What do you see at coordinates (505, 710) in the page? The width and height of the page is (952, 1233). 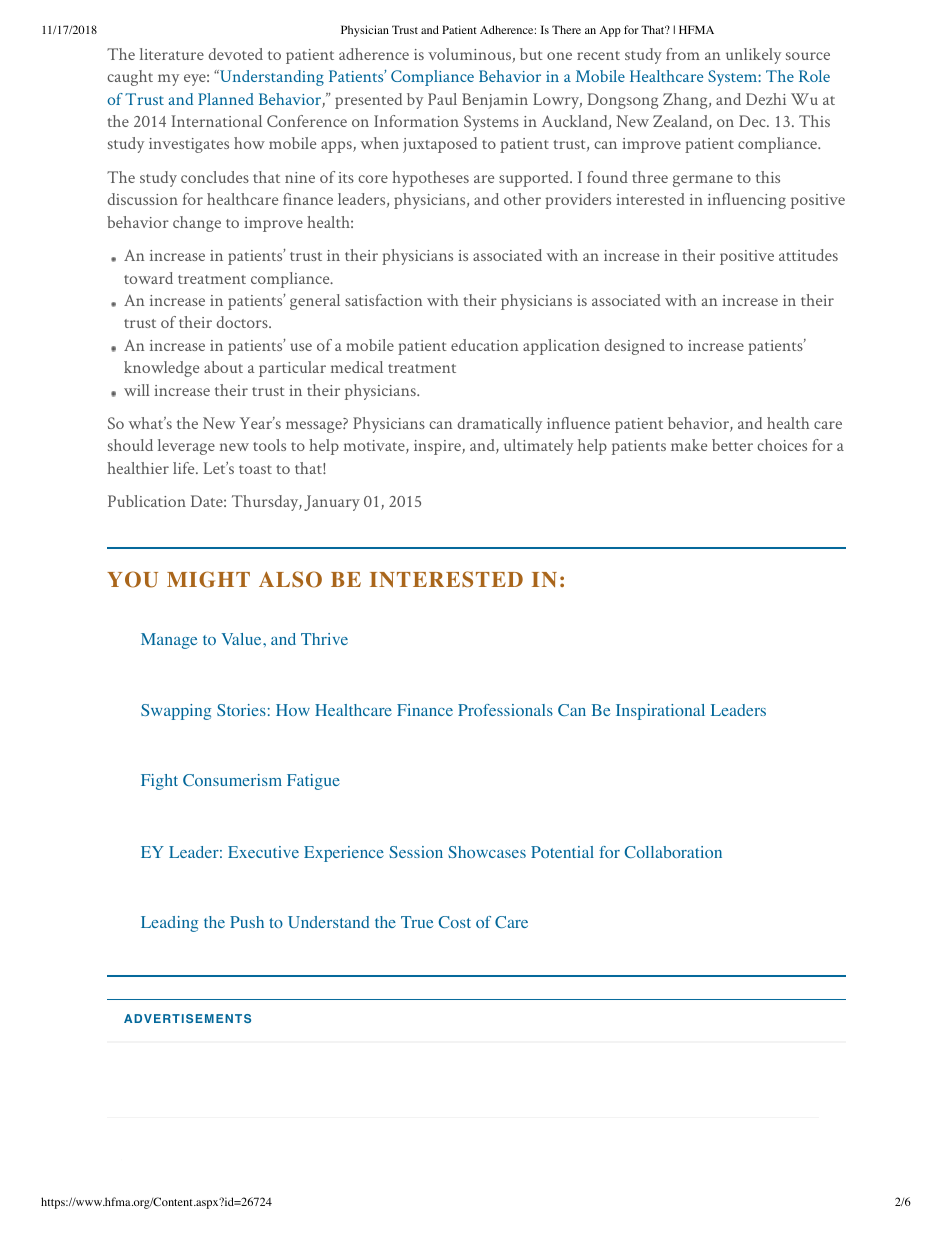 I see `Professionals` at bounding box center [505, 710].
